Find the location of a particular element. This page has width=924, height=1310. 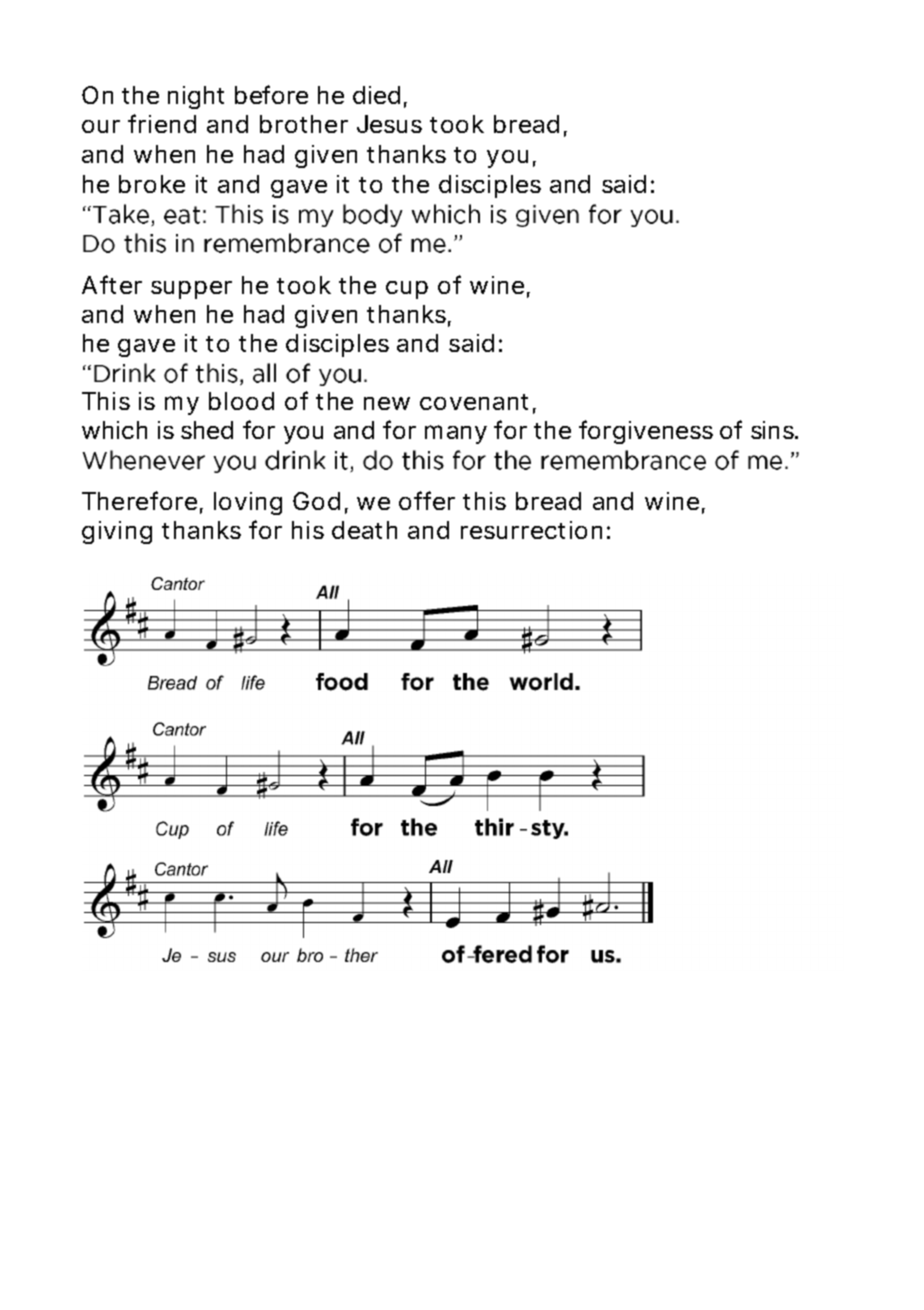

night is located at coordinates (196, 97).
